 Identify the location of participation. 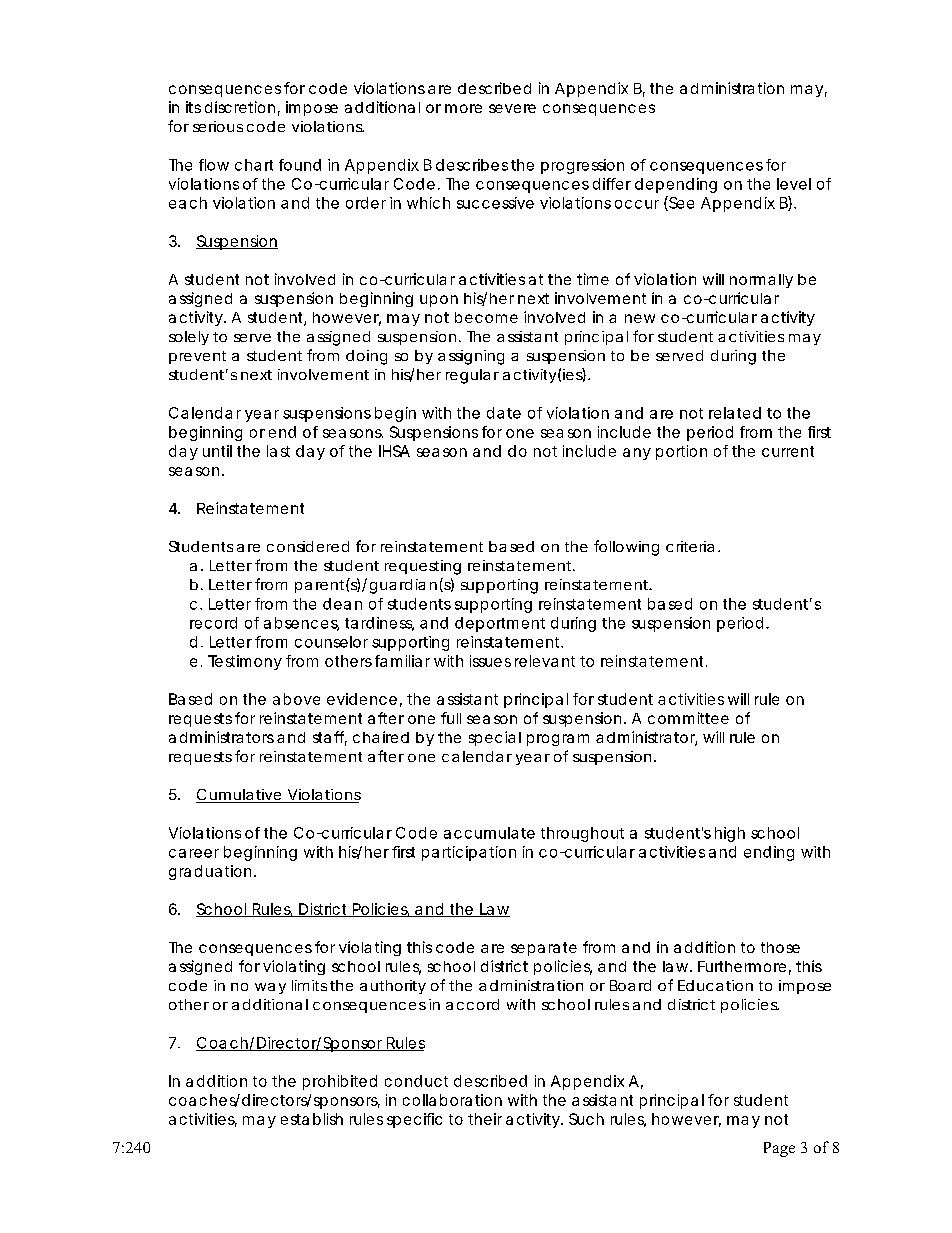
(469, 853).
